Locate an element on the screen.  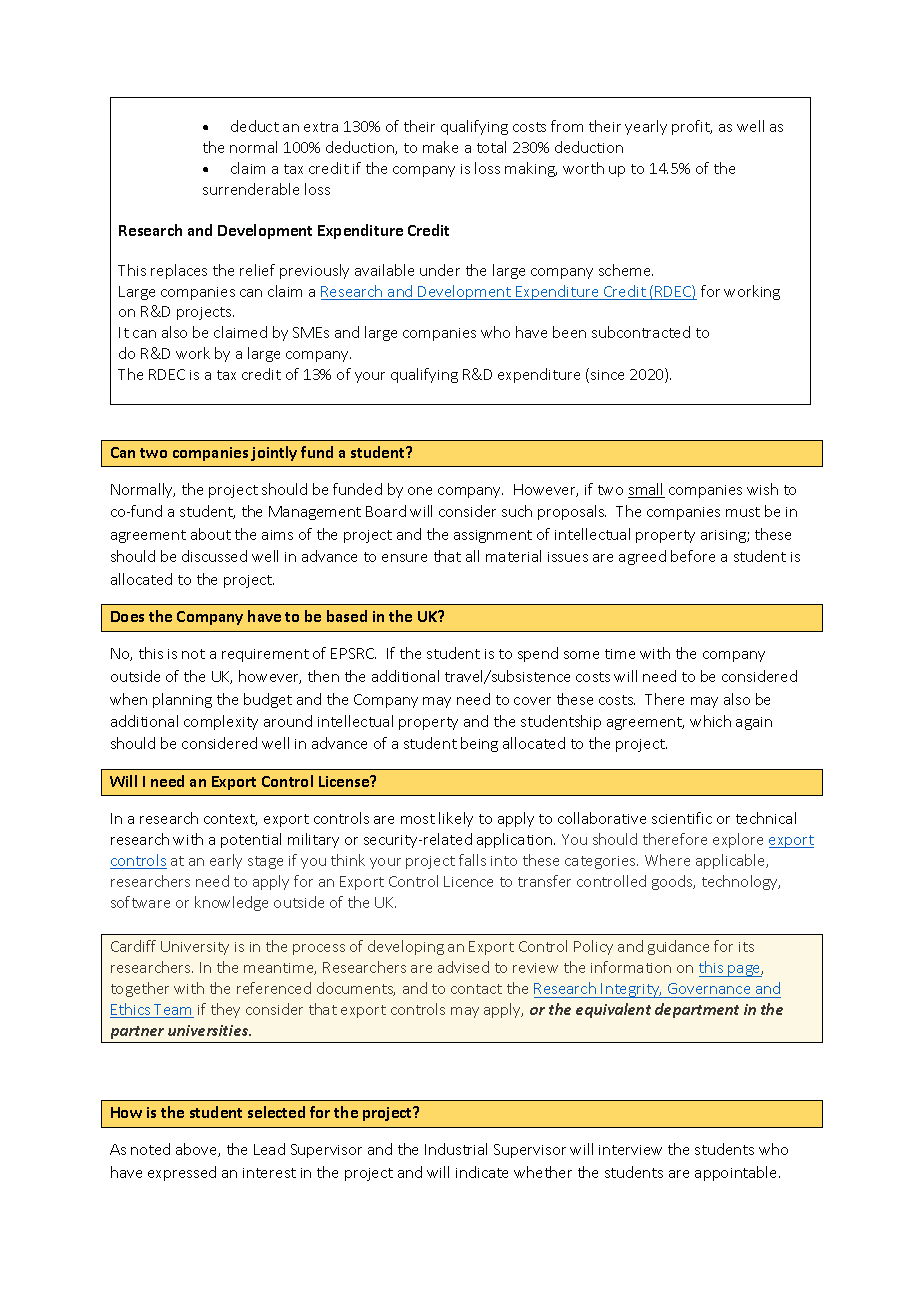
Industrial is located at coordinates (456, 1149).
